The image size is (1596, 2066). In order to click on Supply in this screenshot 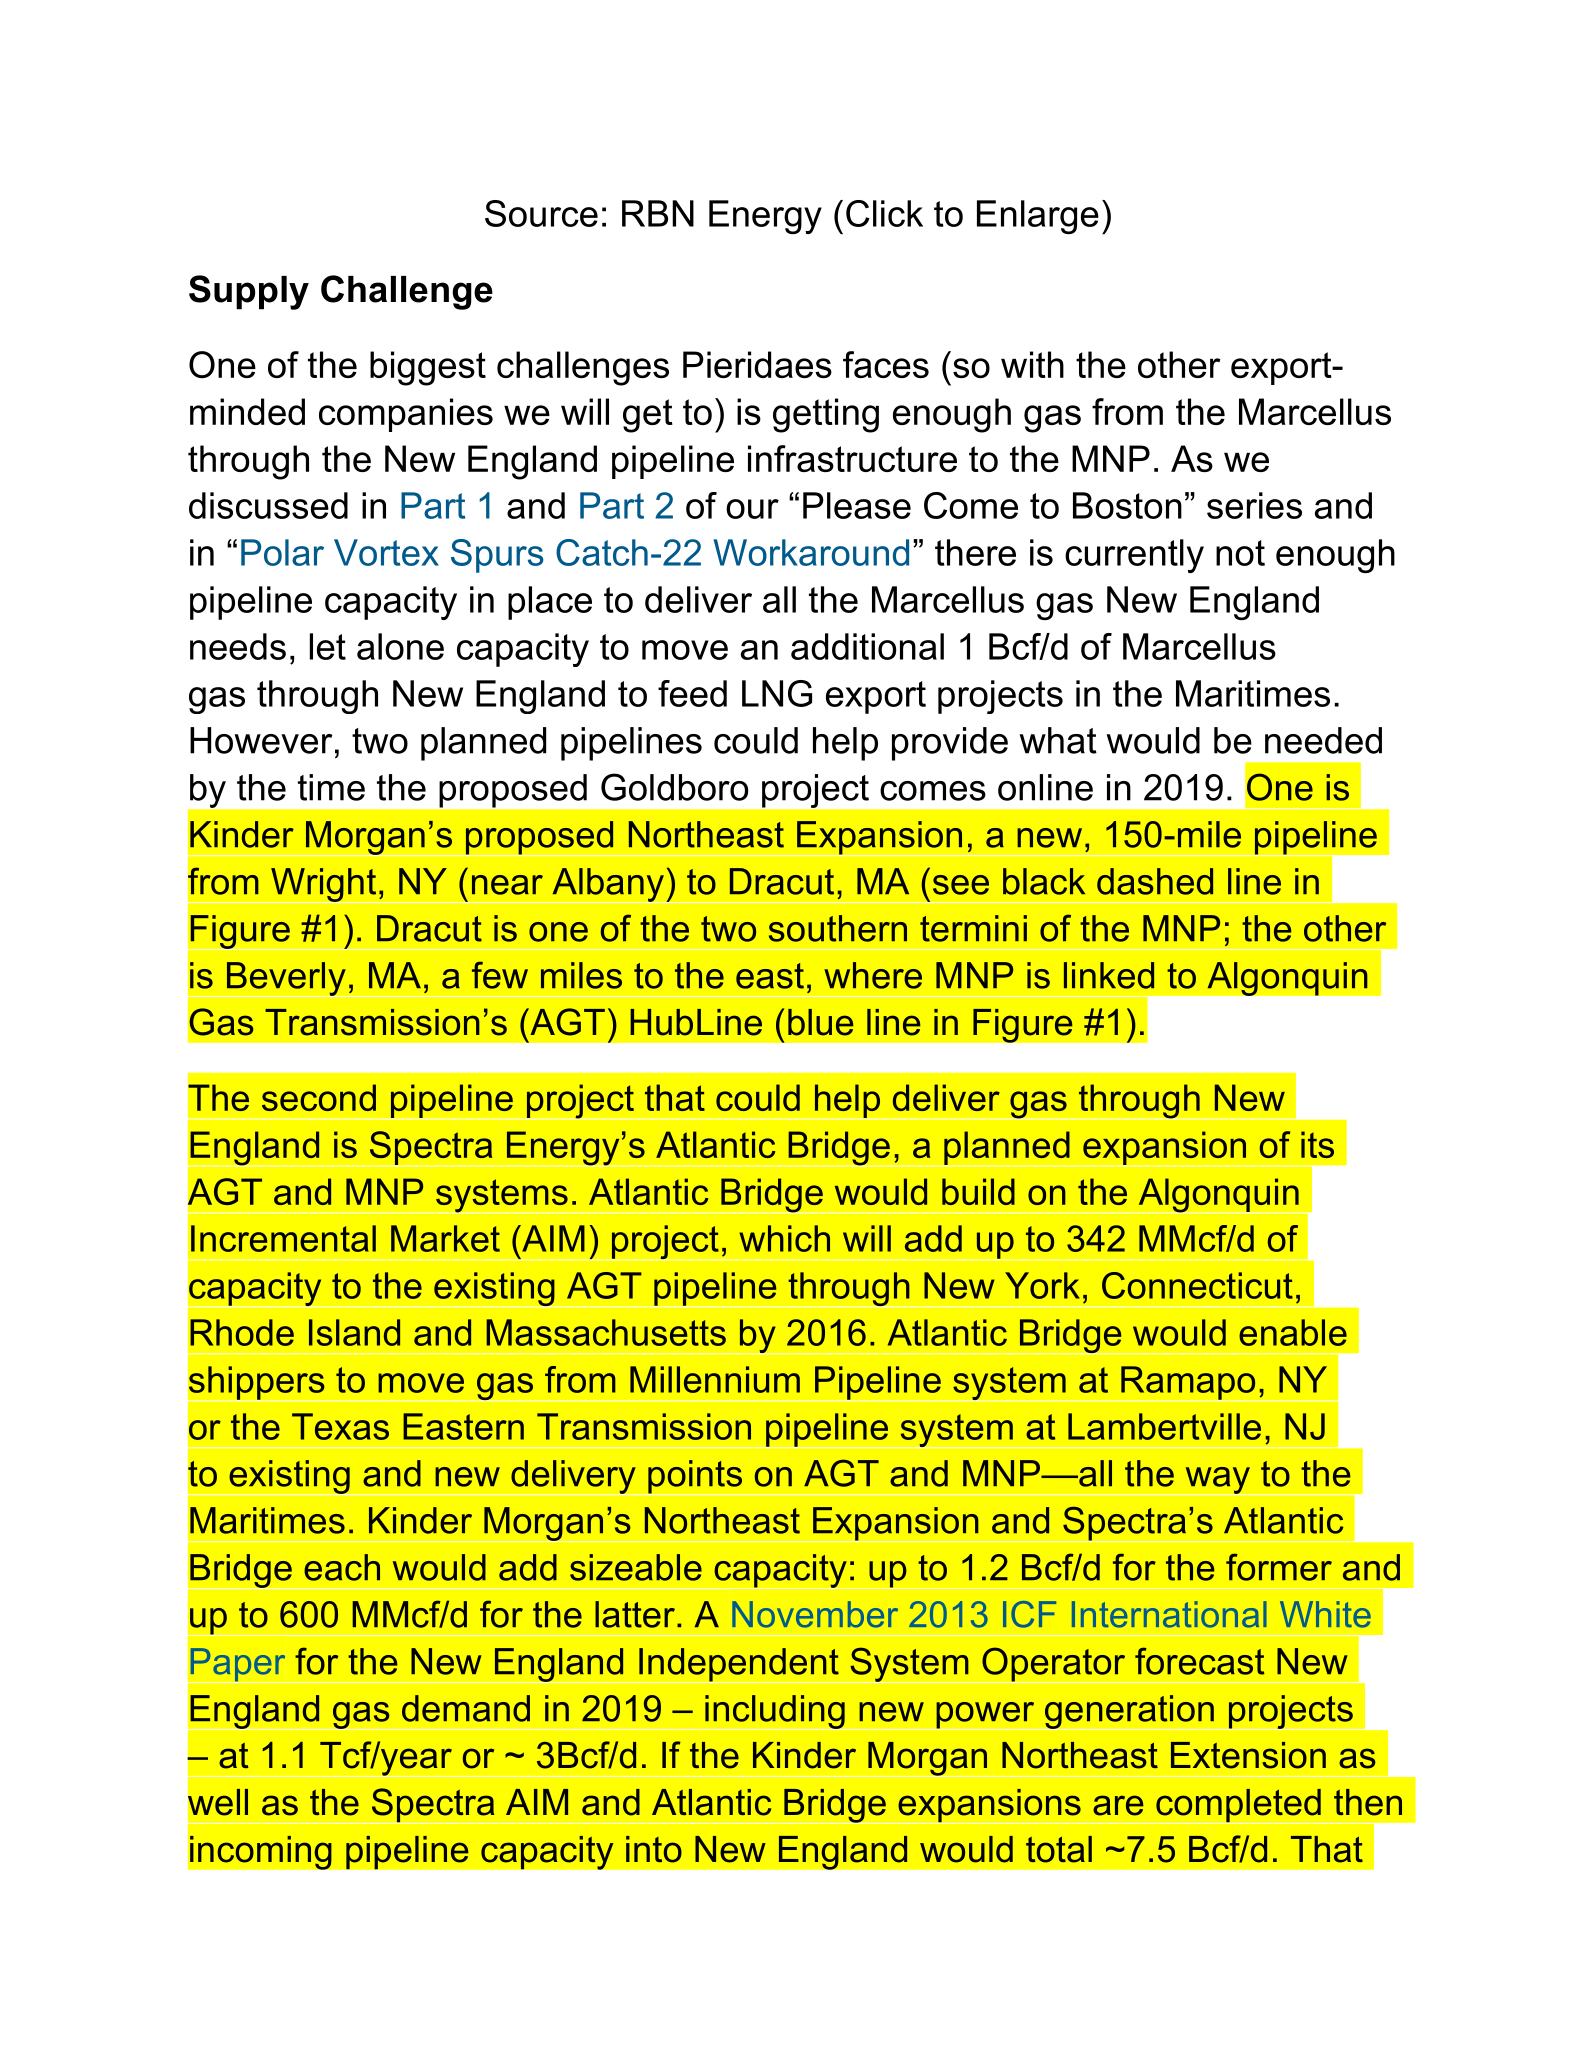, I will do `click(249, 292)`.
